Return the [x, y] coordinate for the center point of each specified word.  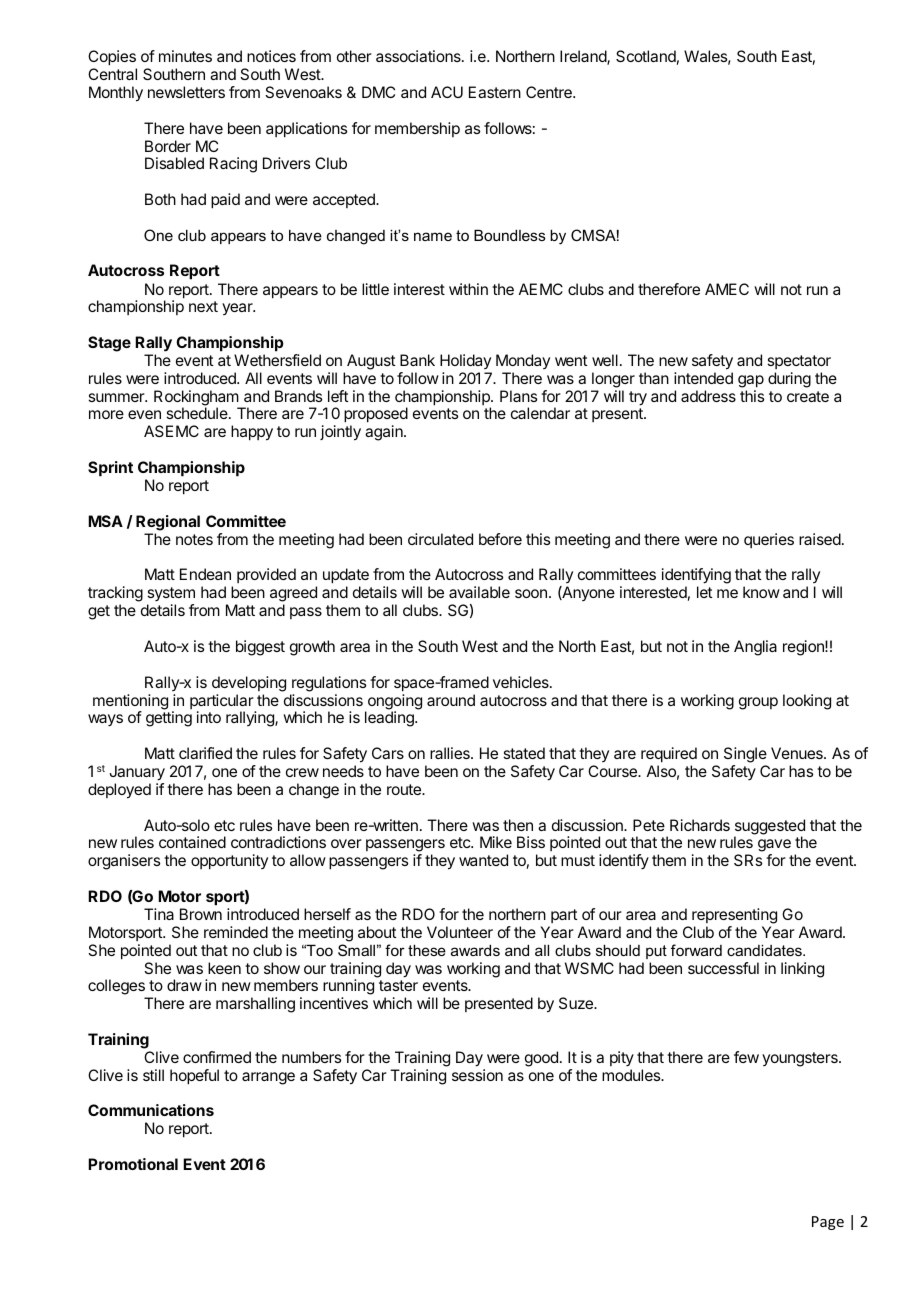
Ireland [584, 57]
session [477, 1075]
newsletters [186, 92]
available [479, 592]
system [171, 594]
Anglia [755, 648]
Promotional [133, 1164]
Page [828, 1223]
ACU [447, 92]
